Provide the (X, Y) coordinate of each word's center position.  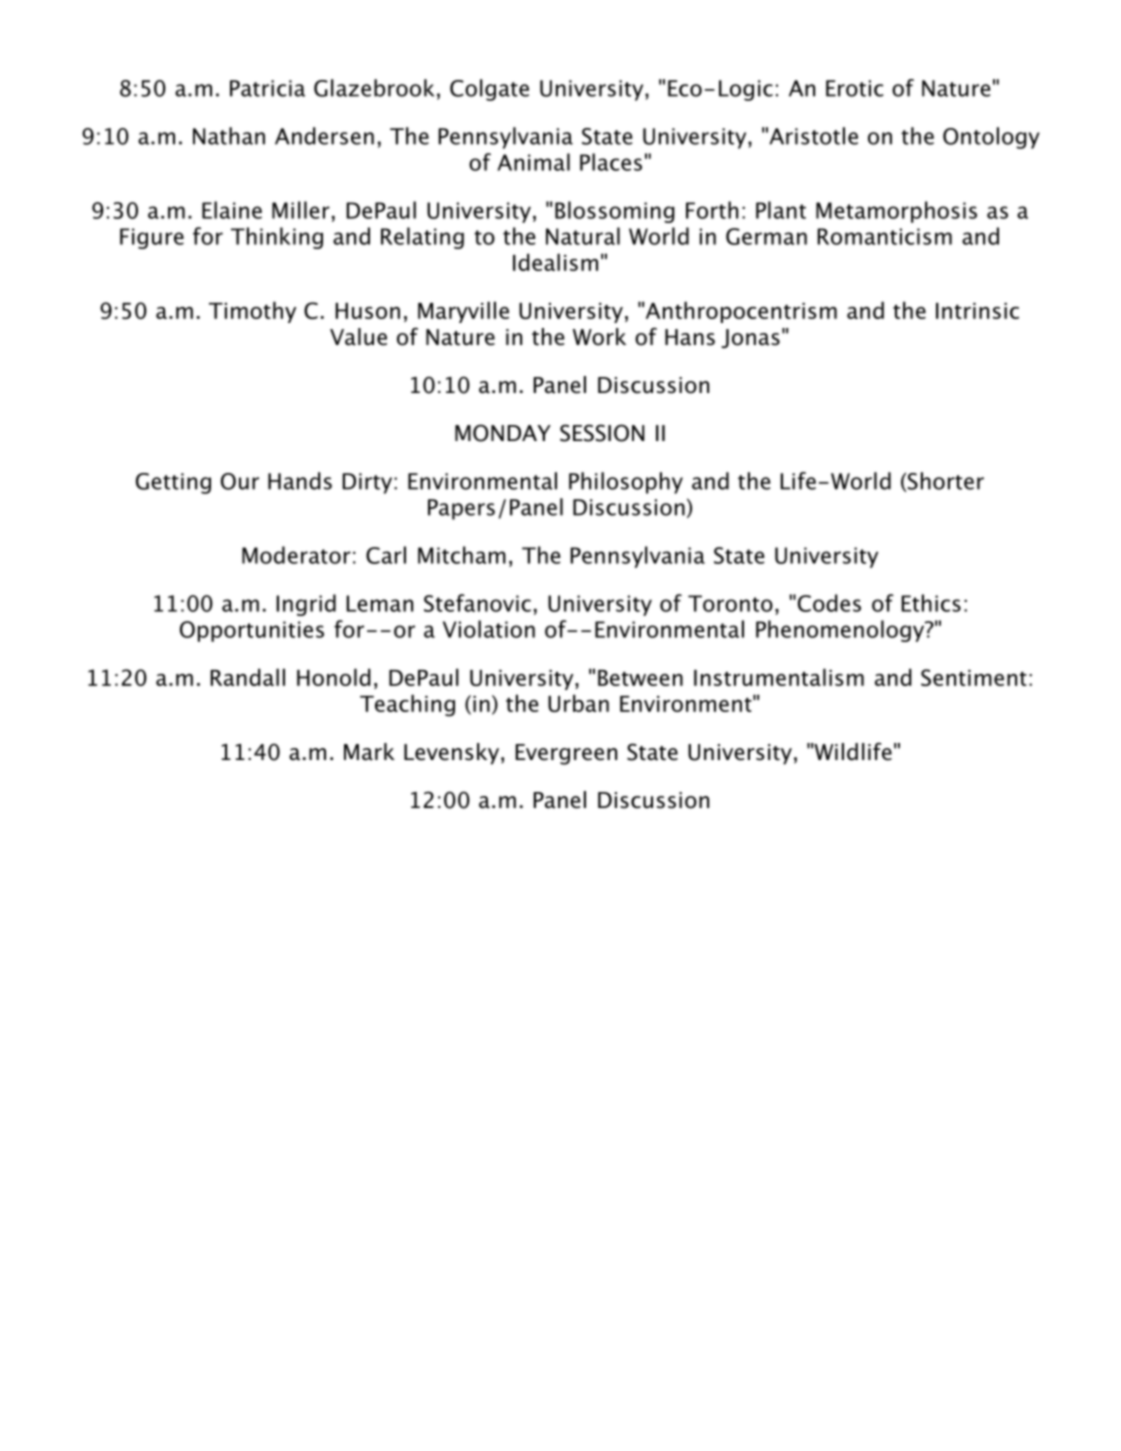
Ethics (931, 603)
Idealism (555, 262)
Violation (489, 629)
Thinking (277, 238)
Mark (369, 752)
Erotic (854, 88)
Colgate (489, 90)
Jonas (750, 338)
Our (240, 481)
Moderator (296, 555)
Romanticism (884, 236)
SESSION (602, 433)
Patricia (267, 88)
